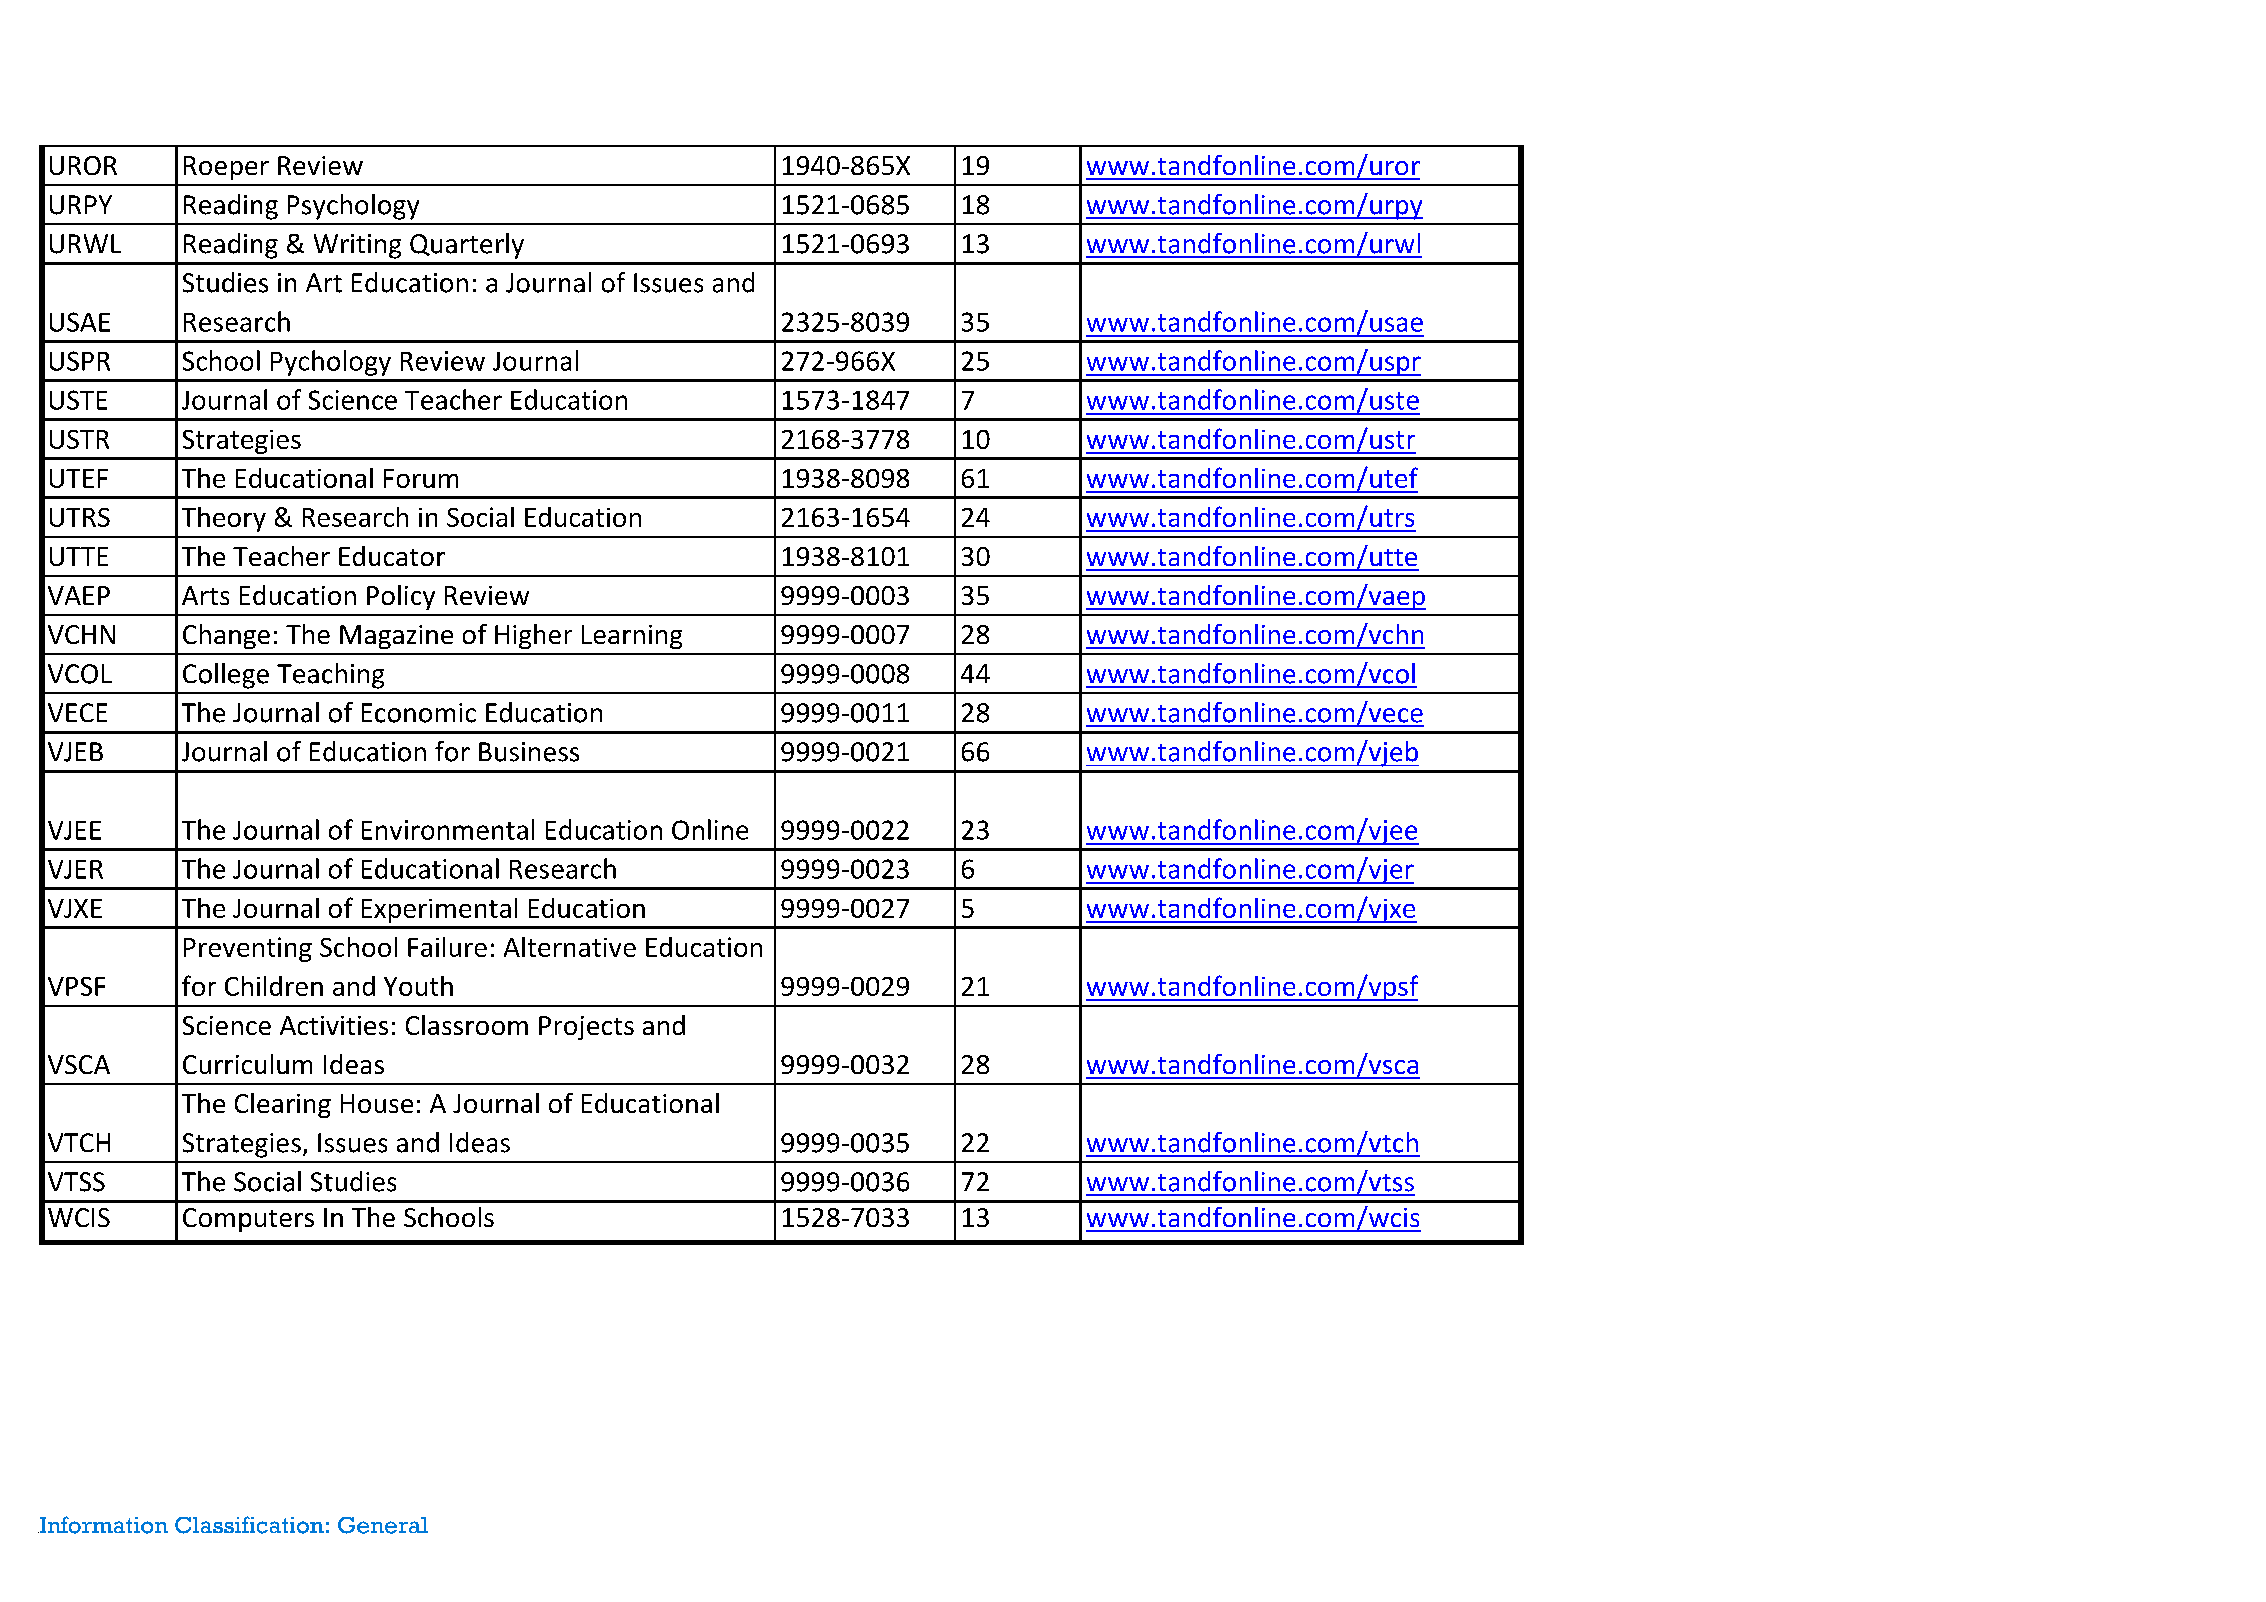 Image resolution: width=2266 pixels, height=1602 pixels. Describe the element at coordinates (570, 947) in the screenshot. I see `Alternative` at that location.
